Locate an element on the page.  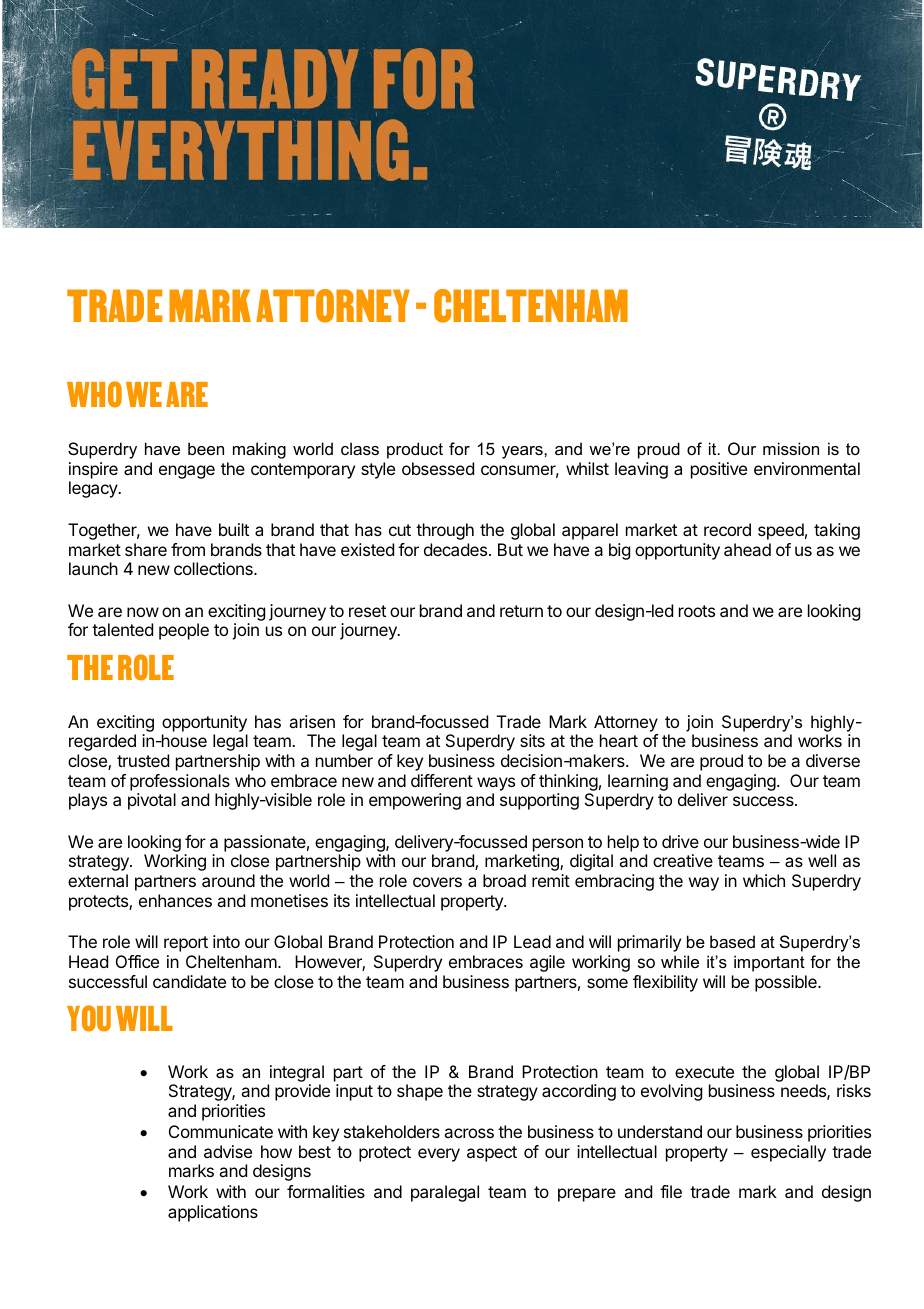
applications is located at coordinates (213, 1213).
